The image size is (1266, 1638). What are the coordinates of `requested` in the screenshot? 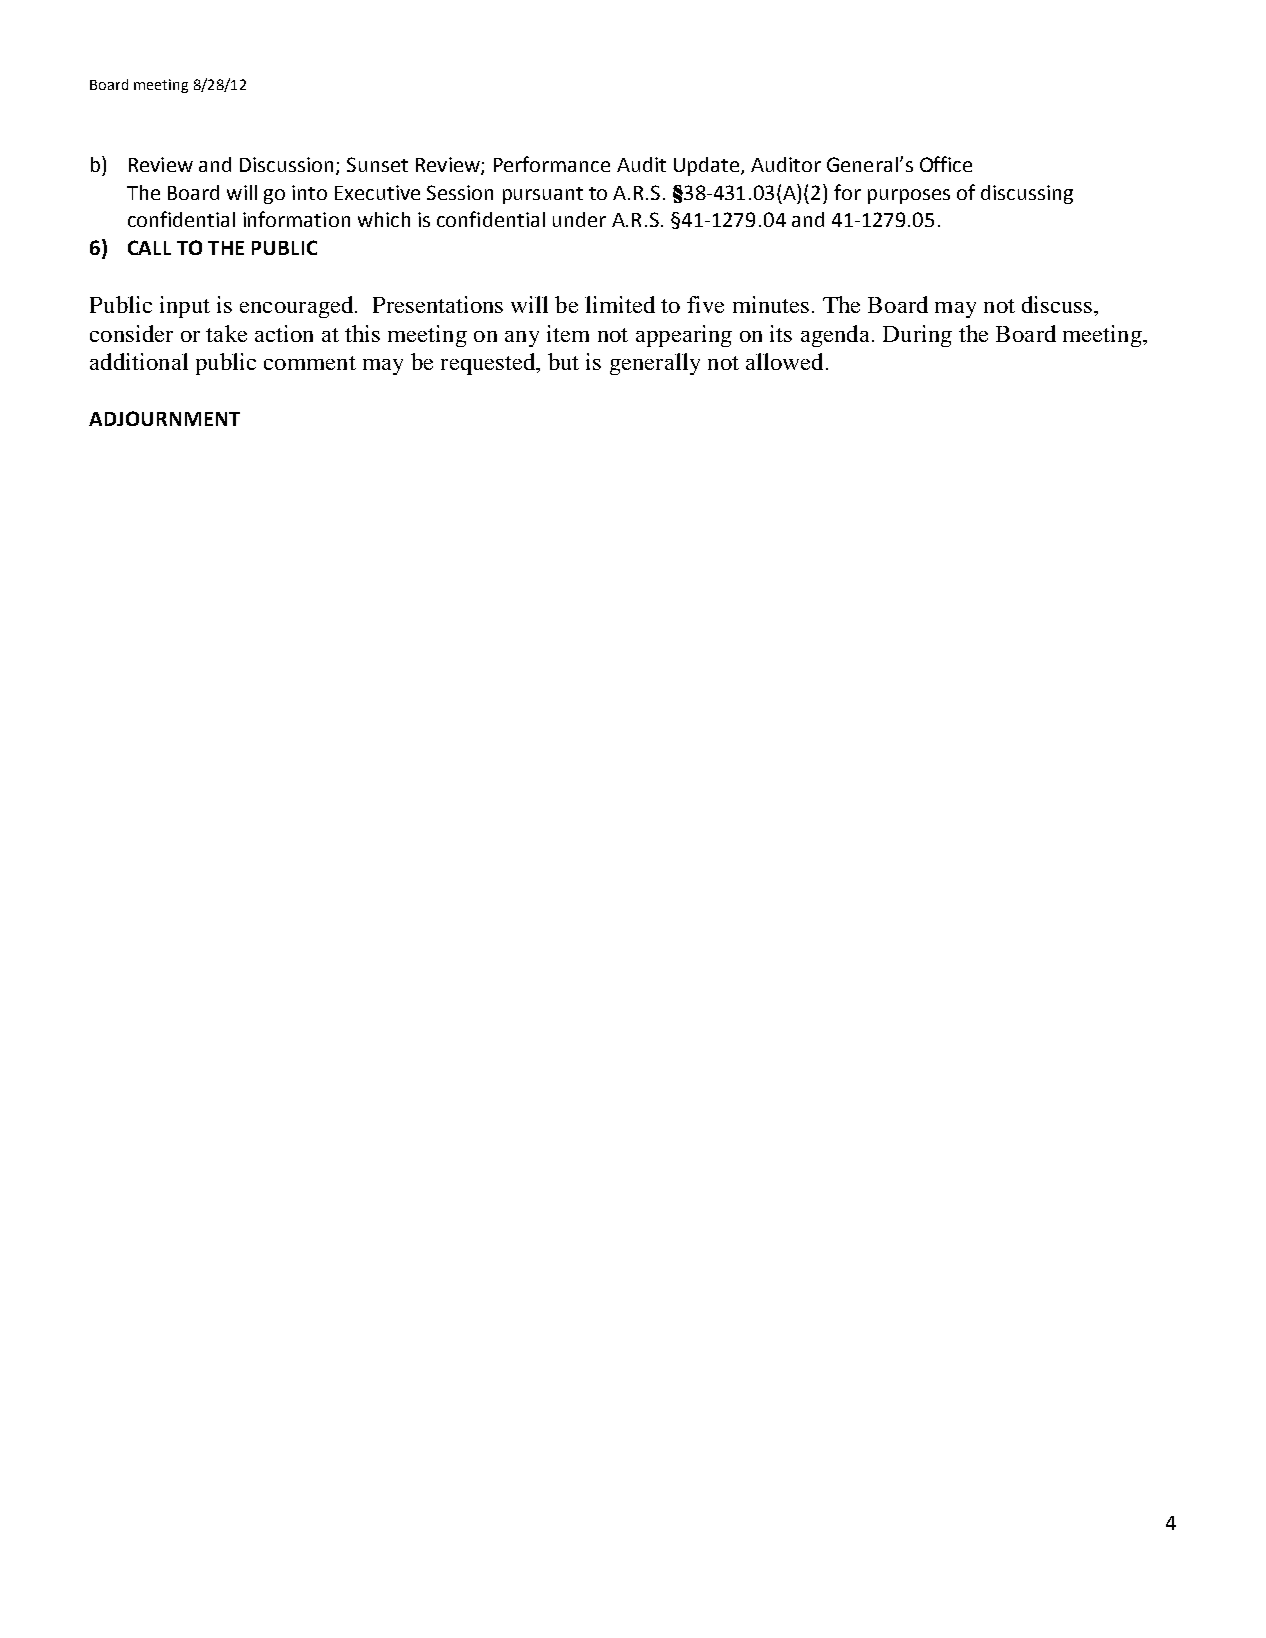 It's located at (489, 364).
